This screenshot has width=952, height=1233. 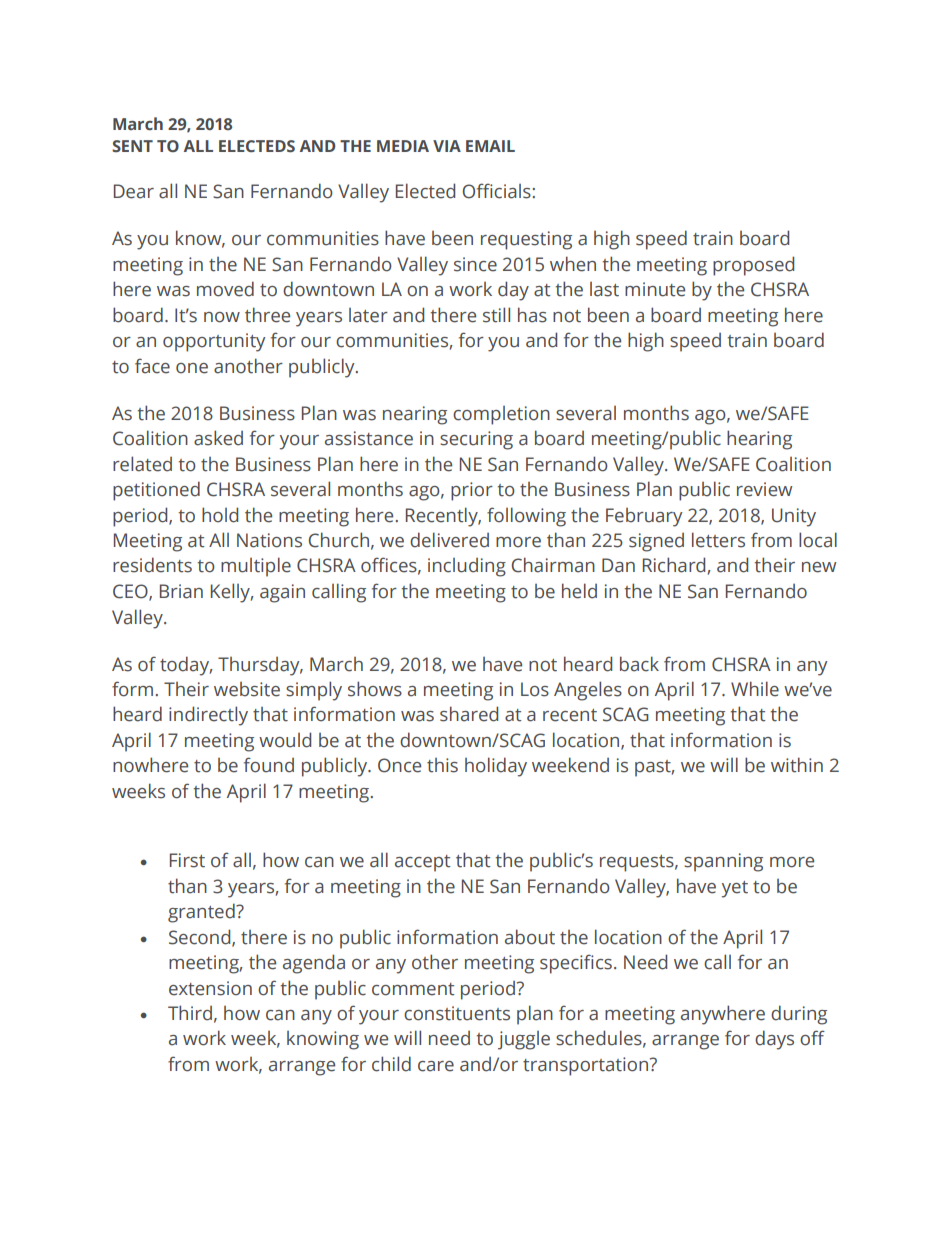 What do you see at coordinates (134, 191) in the screenshot?
I see `Dear` at bounding box center [134, 191].
